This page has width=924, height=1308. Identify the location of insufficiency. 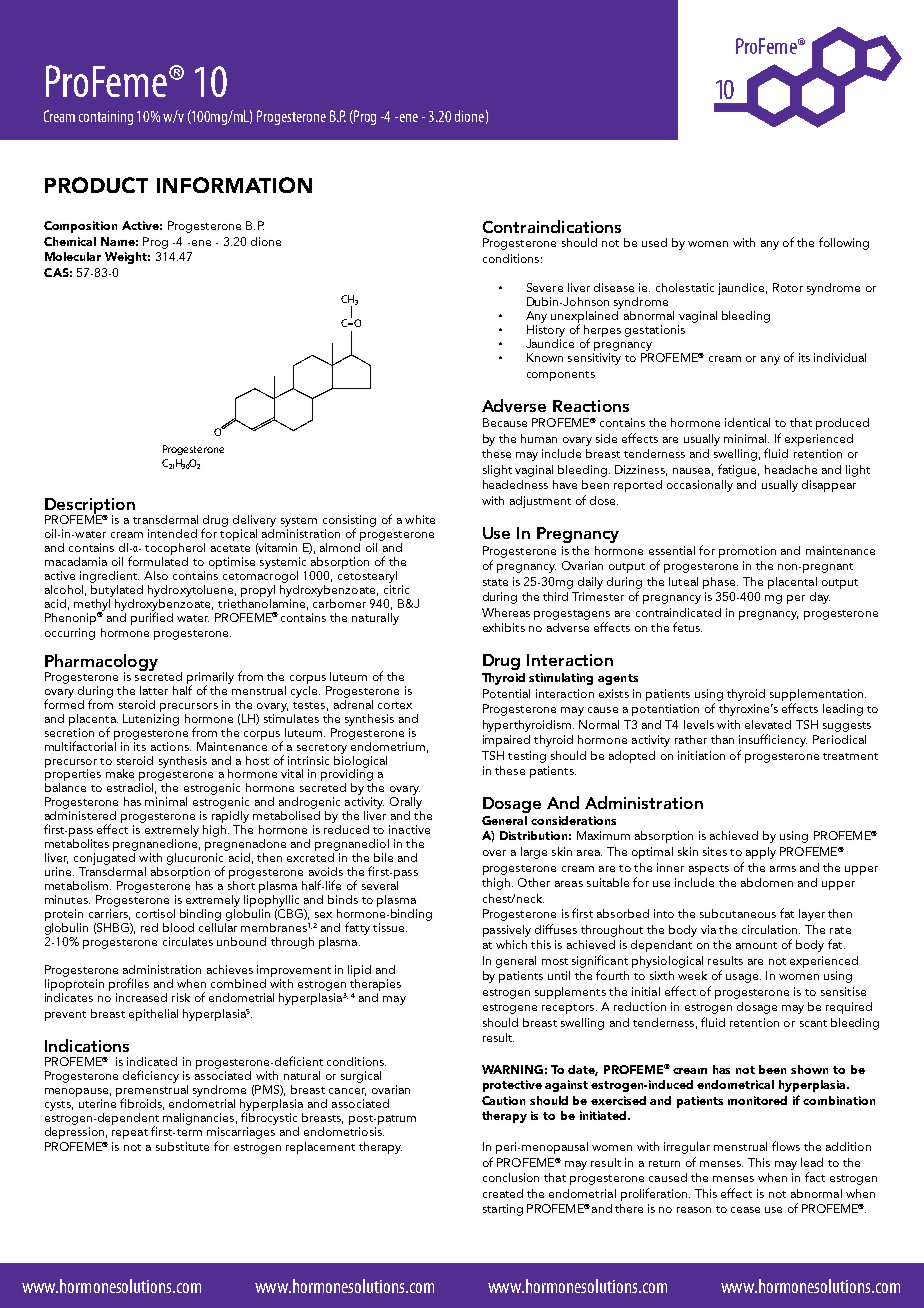
(773, 740).
